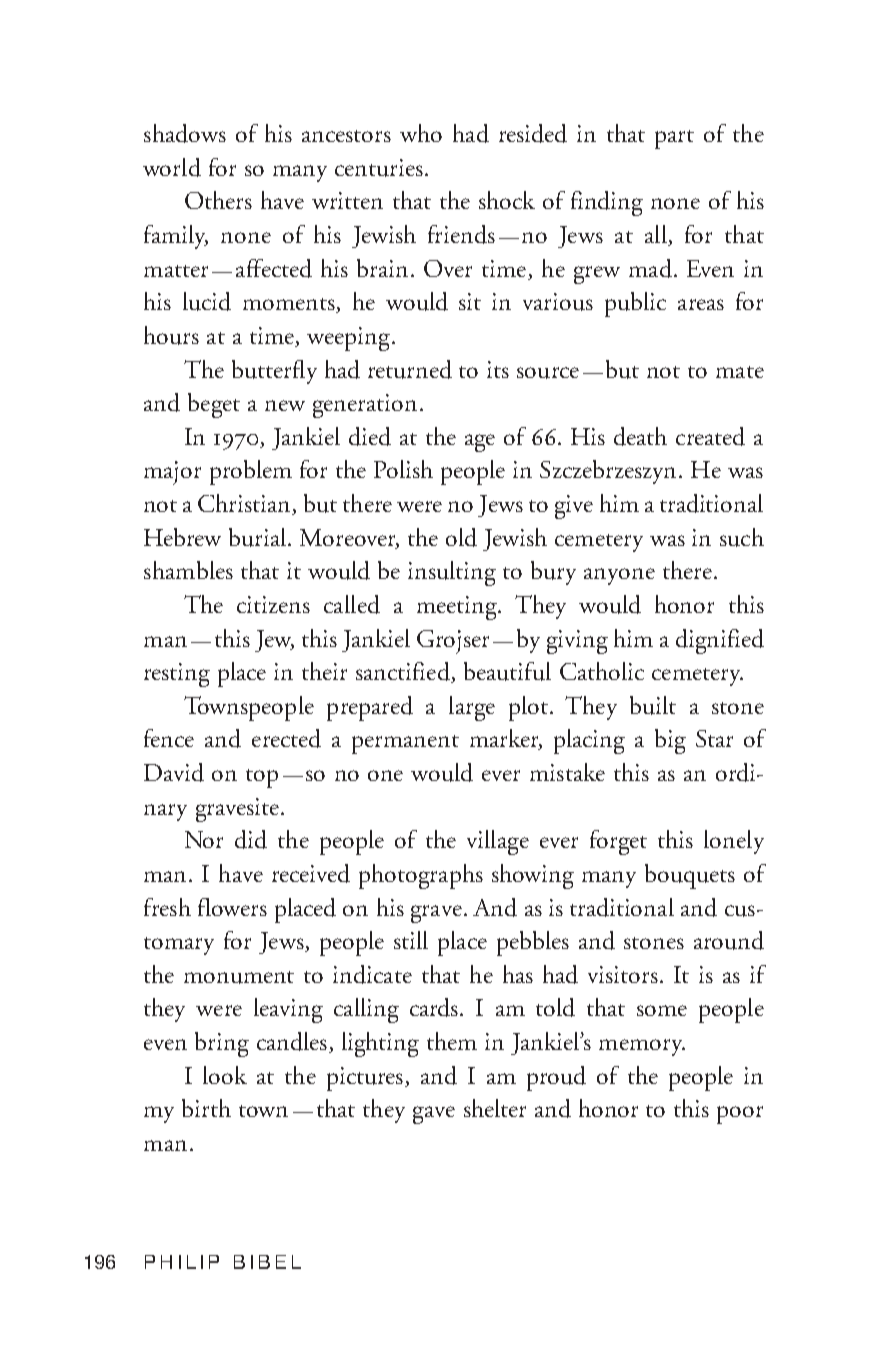  What do you see at coordinates (670, 741) in the screenshot?
I see `big` at bounding box center [670, 741].
